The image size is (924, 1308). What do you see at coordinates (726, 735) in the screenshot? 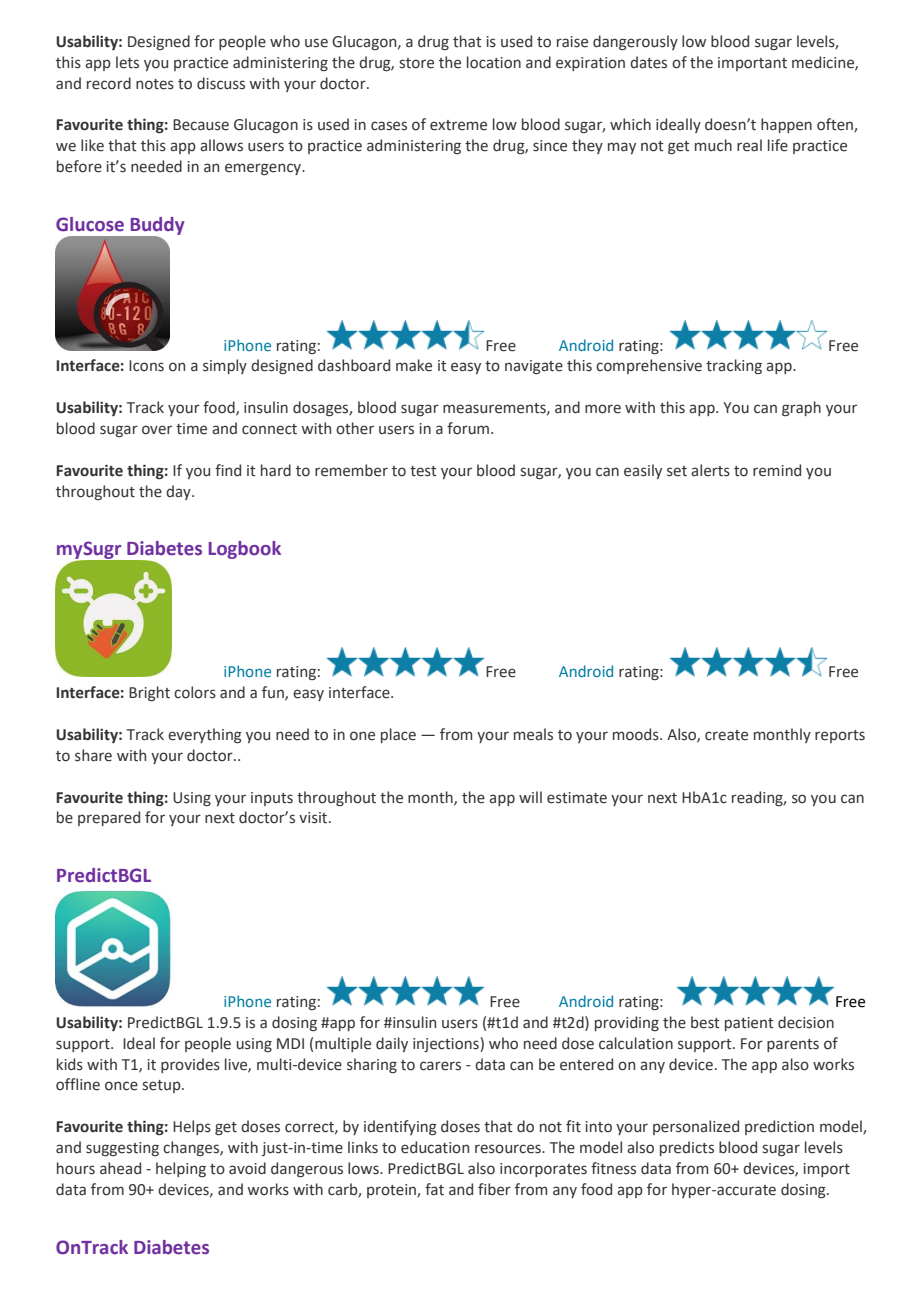
I see `create` at bounding box center [726, 735].
